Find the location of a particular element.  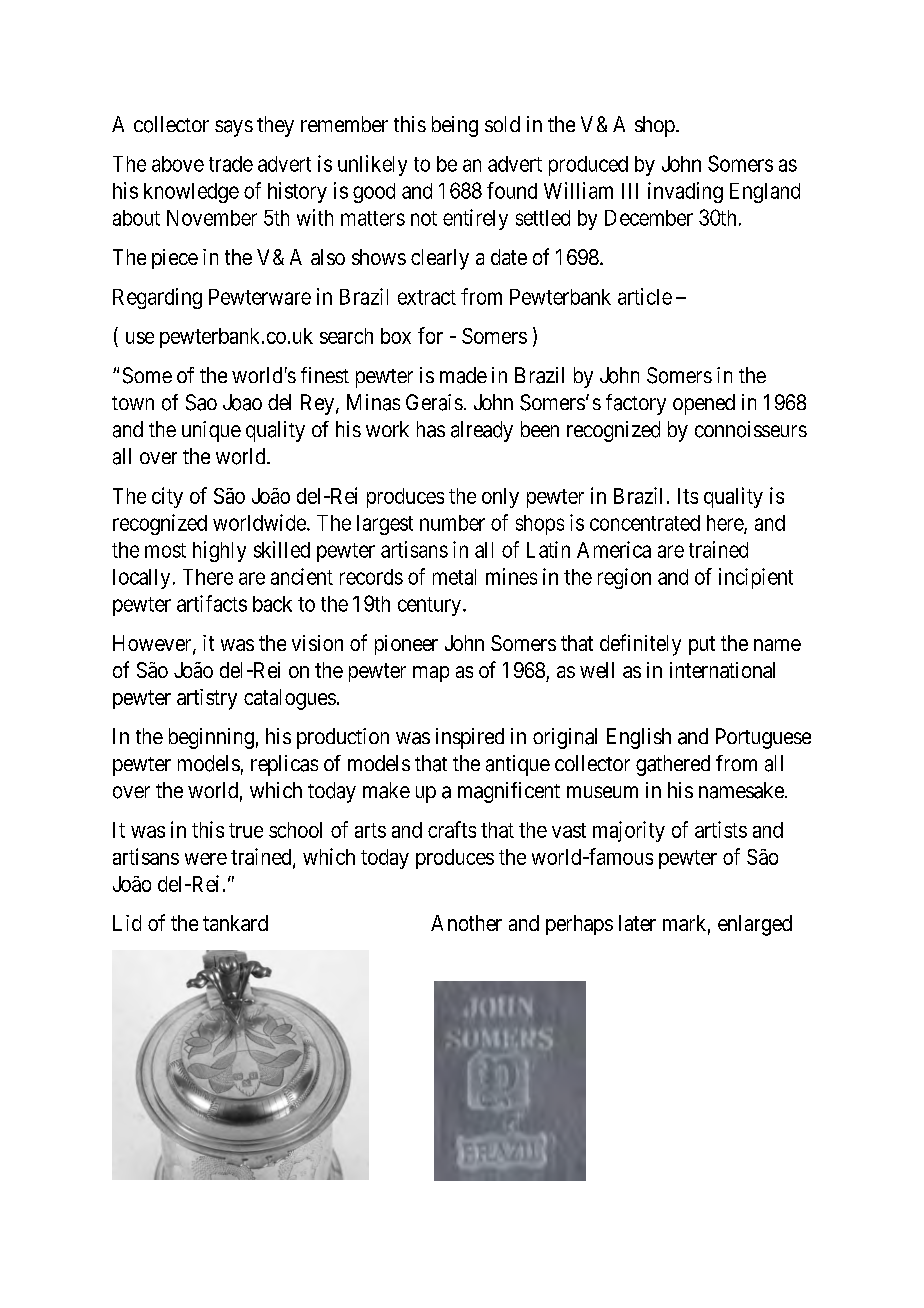

Gerais is located at coordinates (434, 402).
